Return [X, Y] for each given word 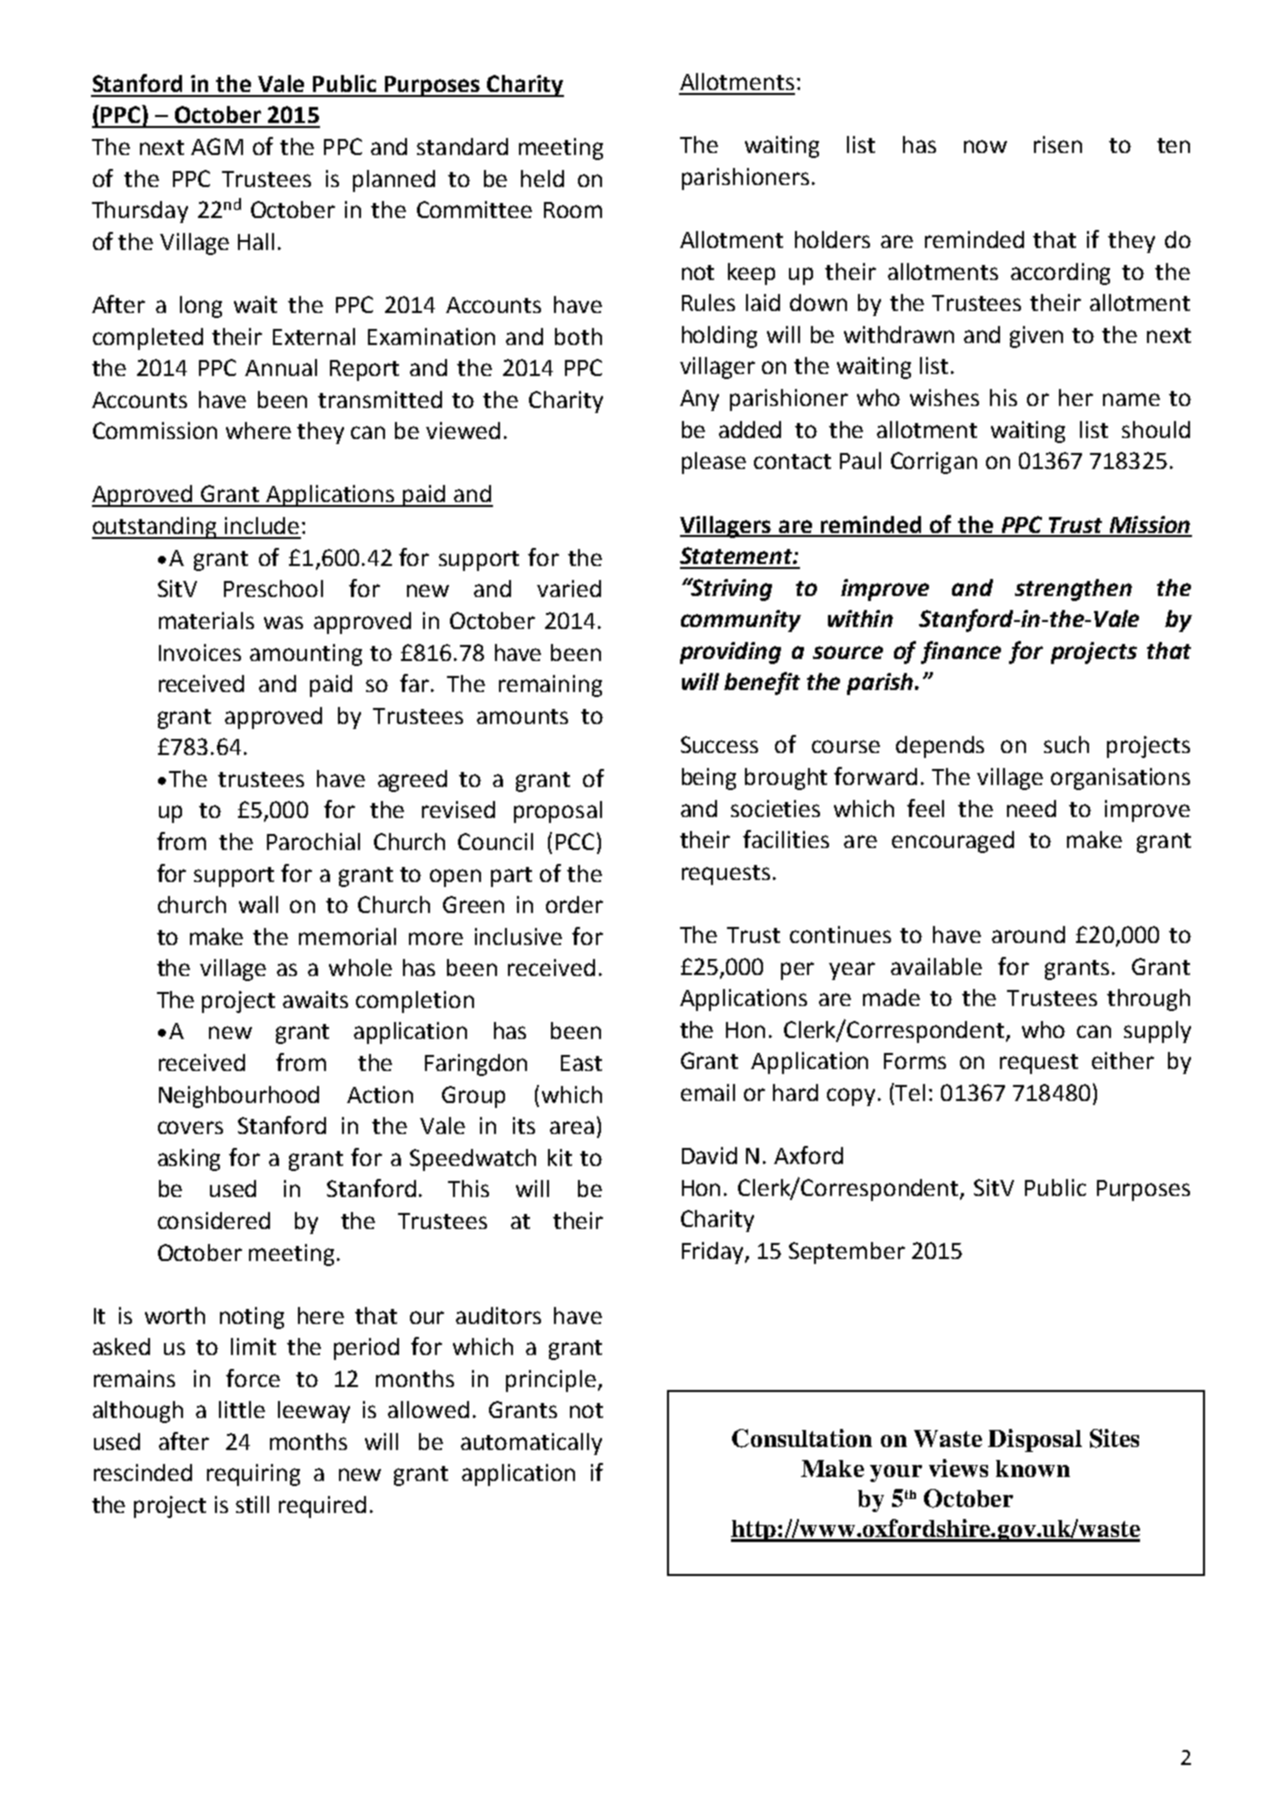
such [1066, 744]
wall [258, 904]
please [714, 463]
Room [573, 210]
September [847, 1253]
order [574, 904]
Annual [281, 367]
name [1131, 399]
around [1028, 934]
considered [214, 1220]
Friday [714, 1253]
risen [1058, 144]
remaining [550, 686]
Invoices [200, 652]
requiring [253, 1475]
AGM [217, 146]
